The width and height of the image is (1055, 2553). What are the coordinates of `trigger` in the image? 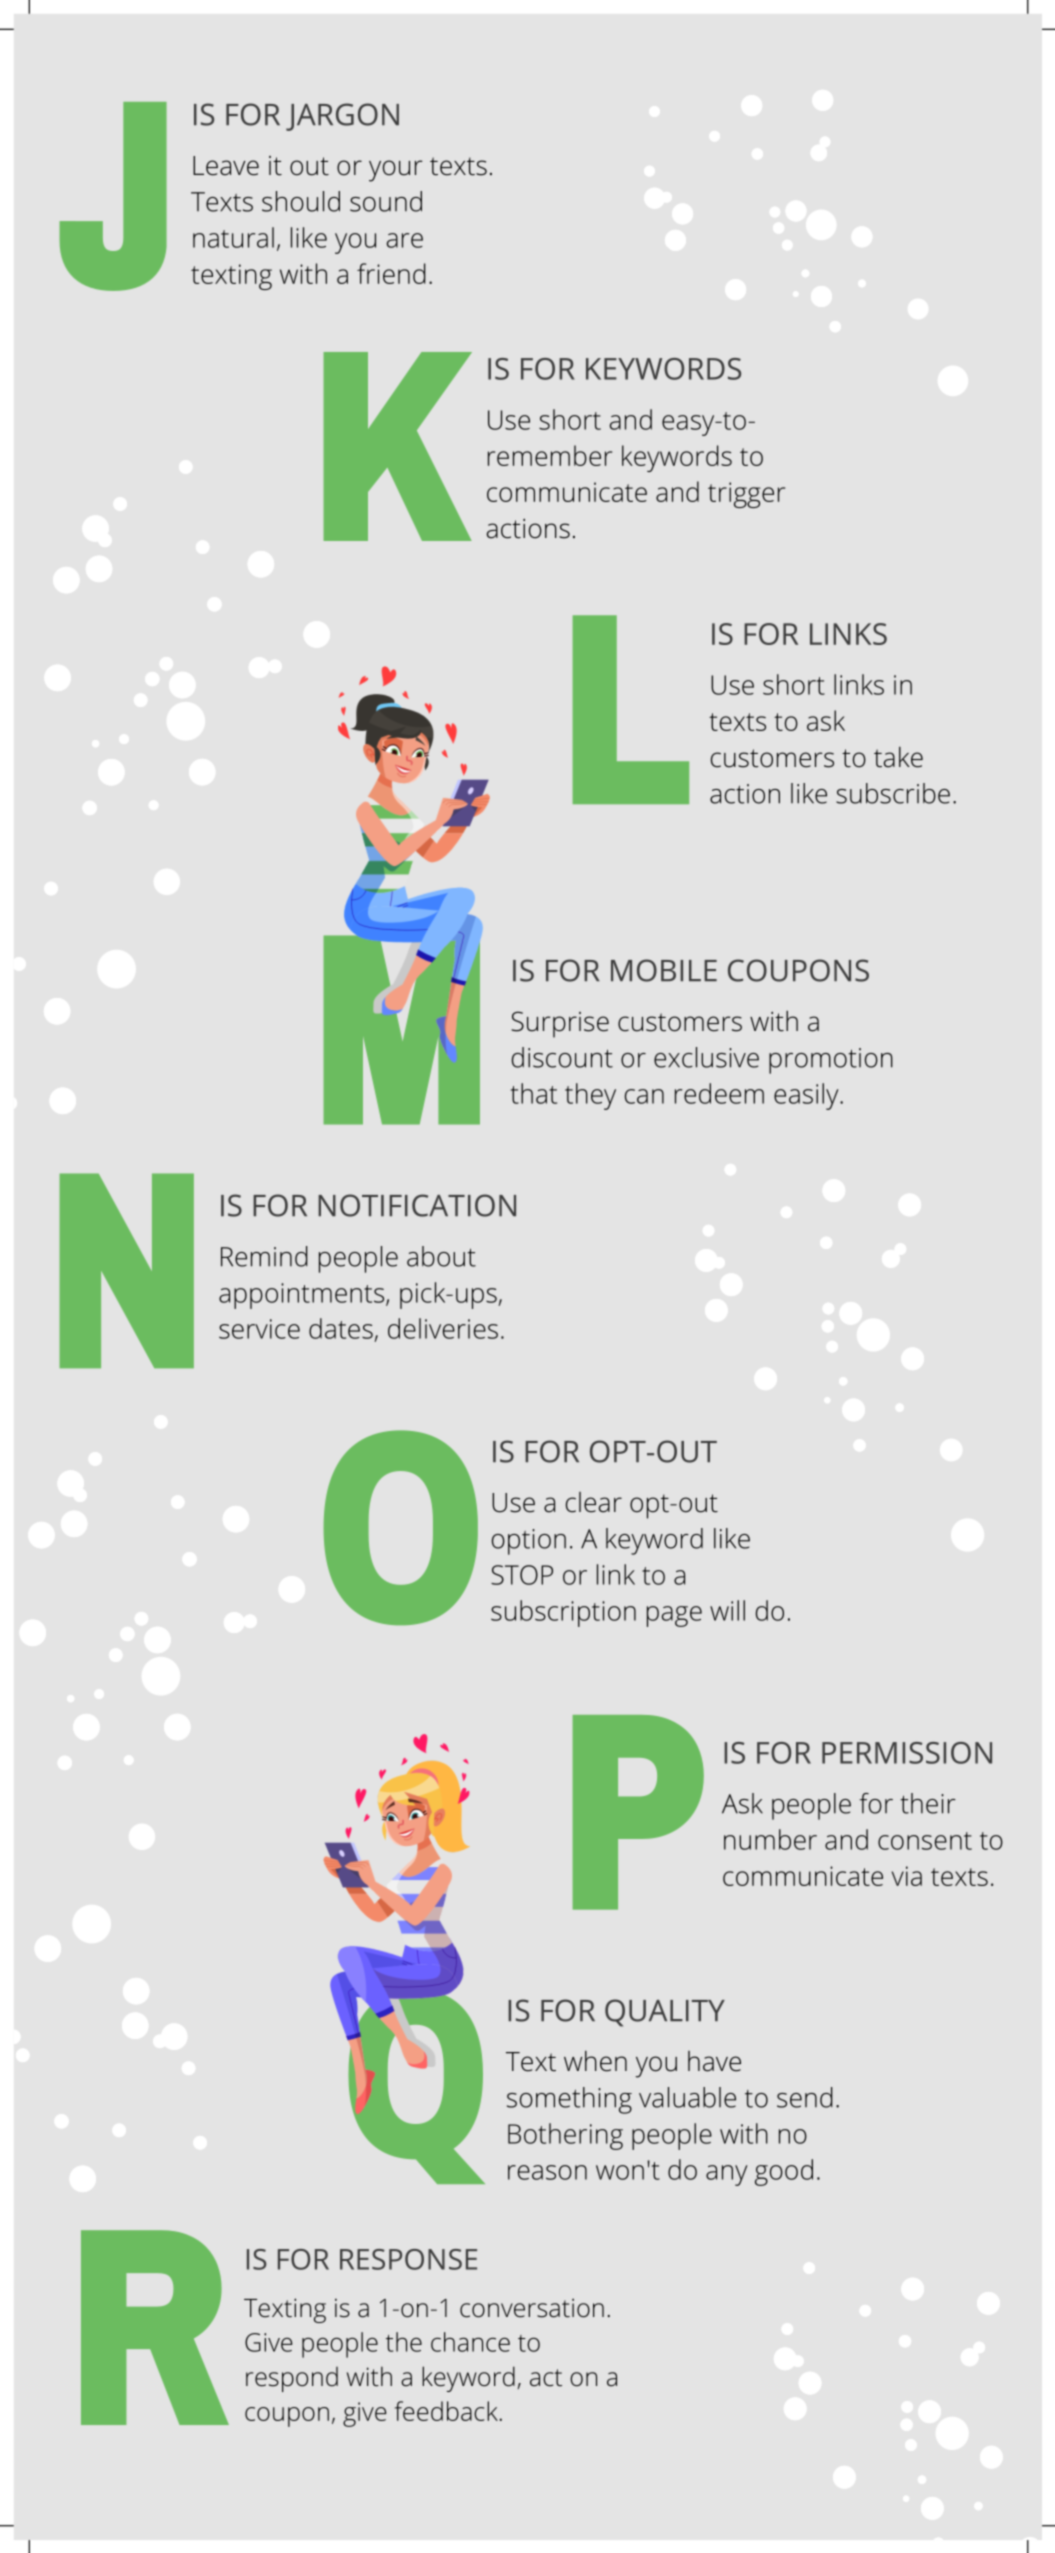 It's located at (746, 495).
